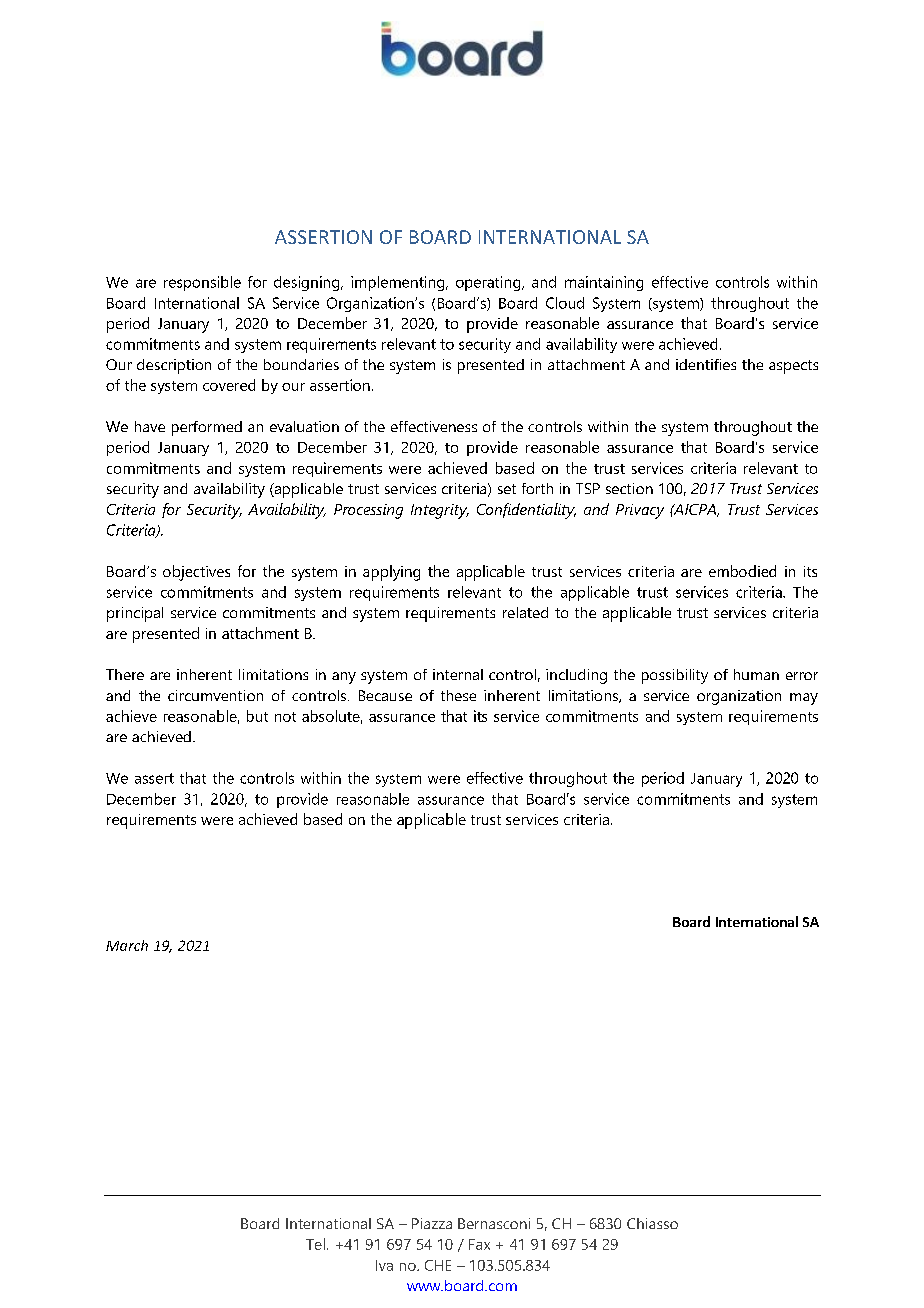 Image resolution: width=924 pixels, height=1308 pixels. I want to click on operating, so click(489, 283).
